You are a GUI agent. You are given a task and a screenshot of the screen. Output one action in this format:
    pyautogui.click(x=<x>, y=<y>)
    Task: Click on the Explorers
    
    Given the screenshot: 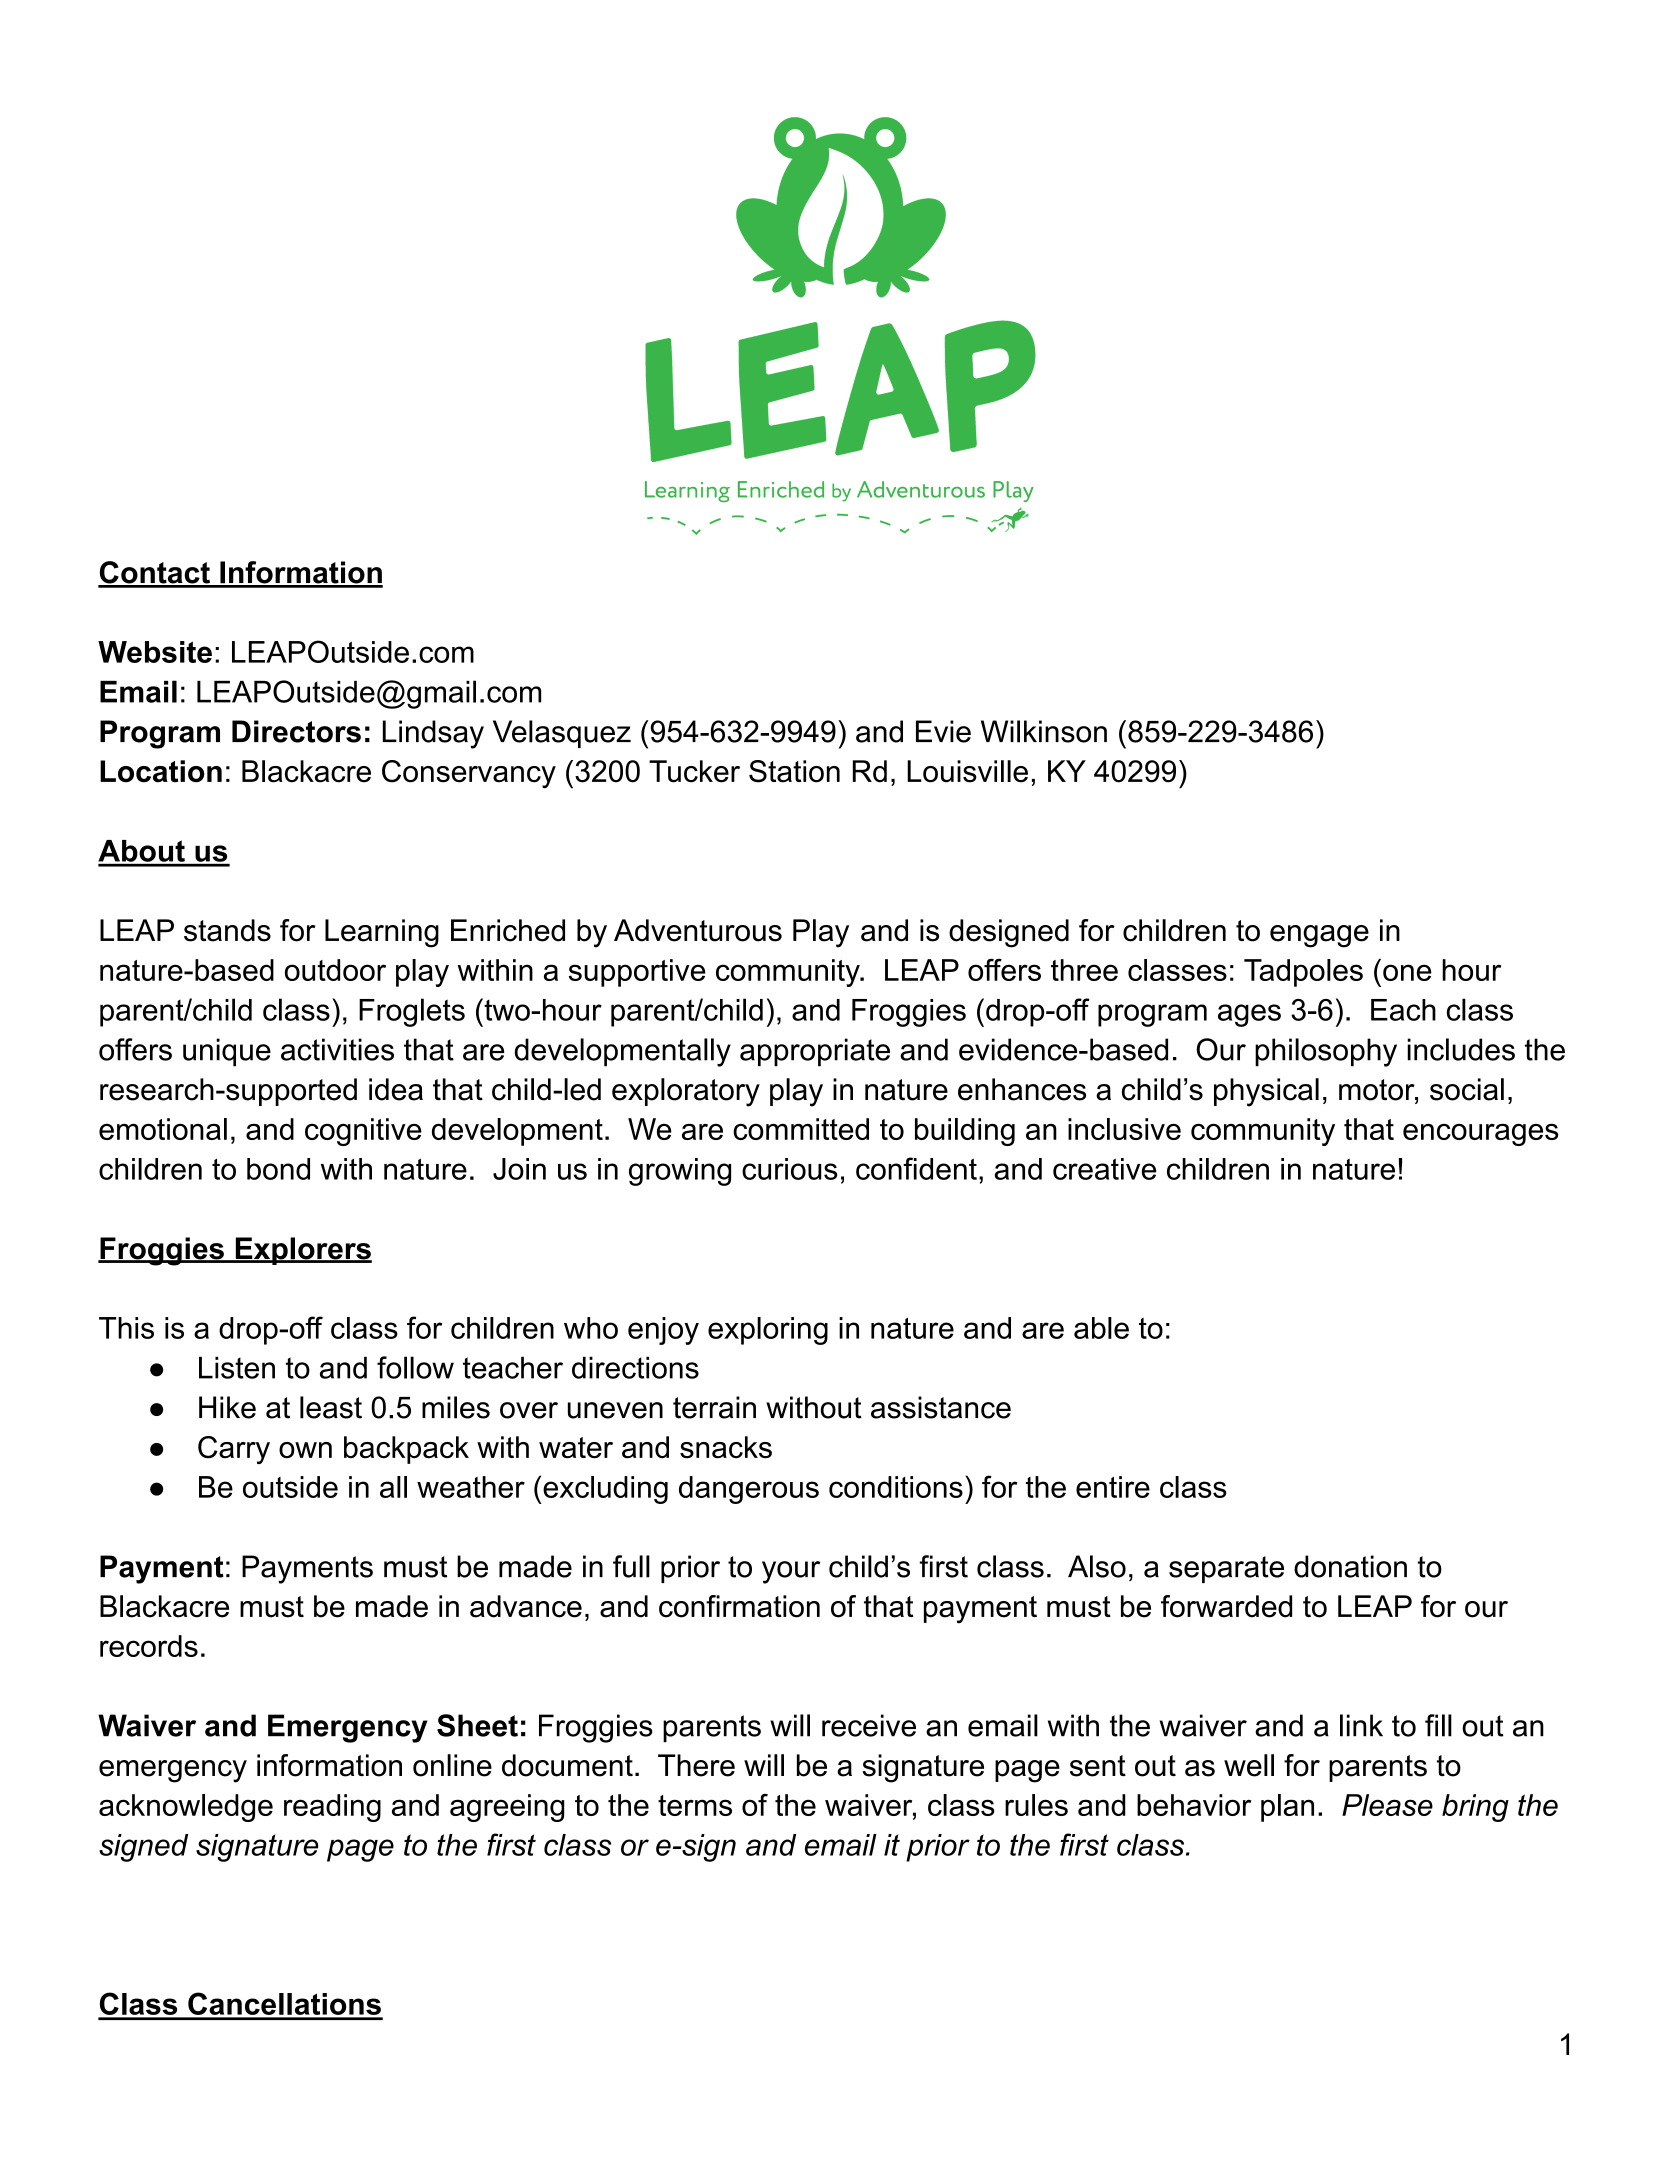 What is the action you would take?
    pyautogui.click(x=302, y=1251)
